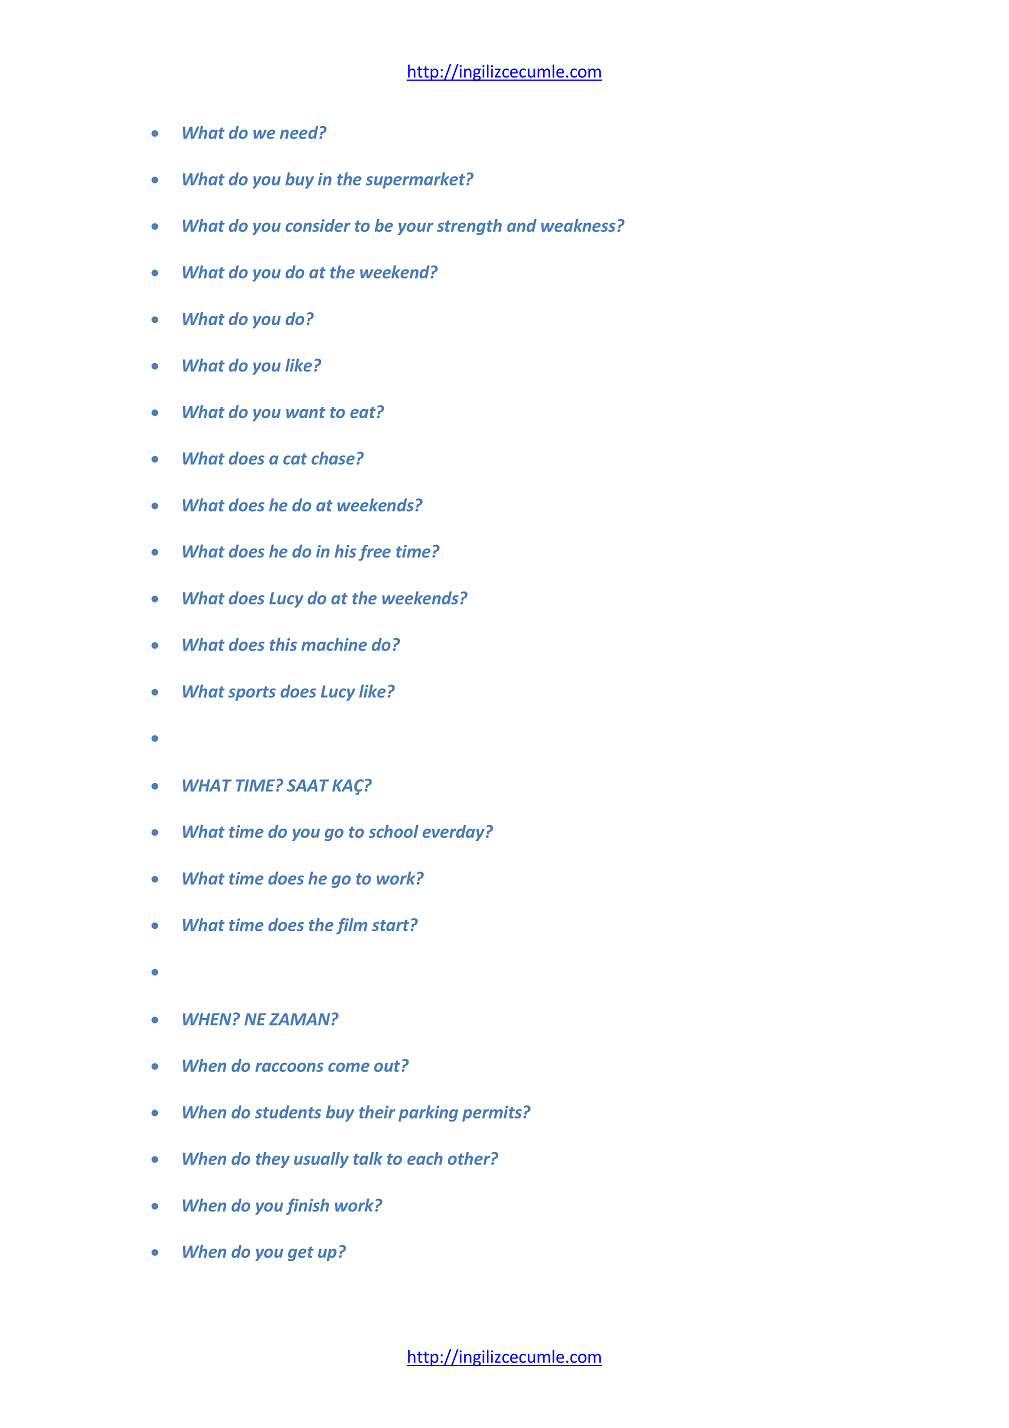 Image resolution: width=1009 pixels, height=1428 pixels. I want to click on free, so click(375, 553).
